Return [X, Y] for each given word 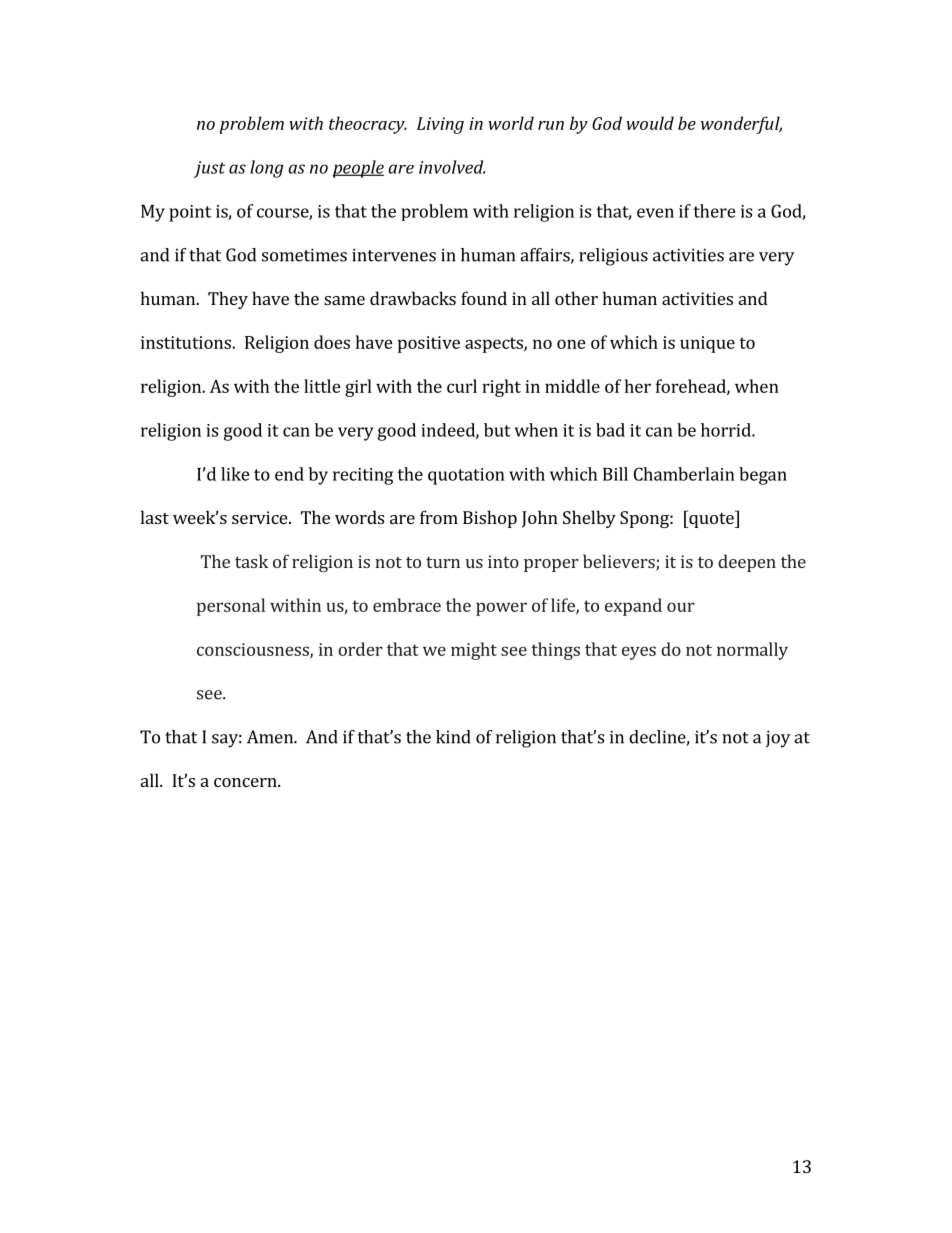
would [650, 123]
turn [443, 562]
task [251, 561]
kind [453, 737]
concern [246, 782]
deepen [747, 563]
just [209, 169]
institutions [187, 342]
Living [440, 125]
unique [707, 344]
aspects [495, 345]
